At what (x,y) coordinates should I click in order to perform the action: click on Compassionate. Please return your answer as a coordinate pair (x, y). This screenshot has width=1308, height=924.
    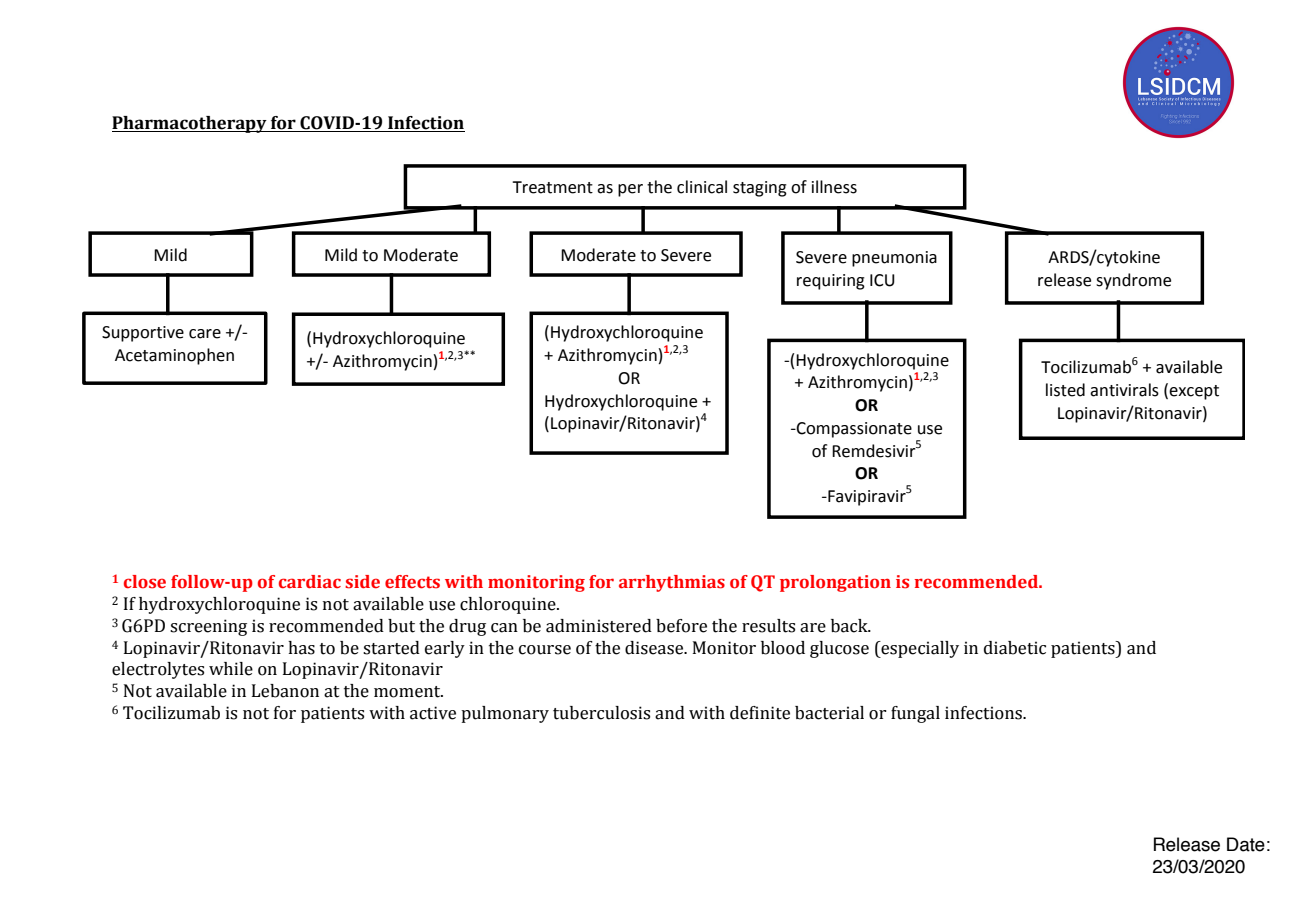
    Looking at the image, I should click on (853, 430).
